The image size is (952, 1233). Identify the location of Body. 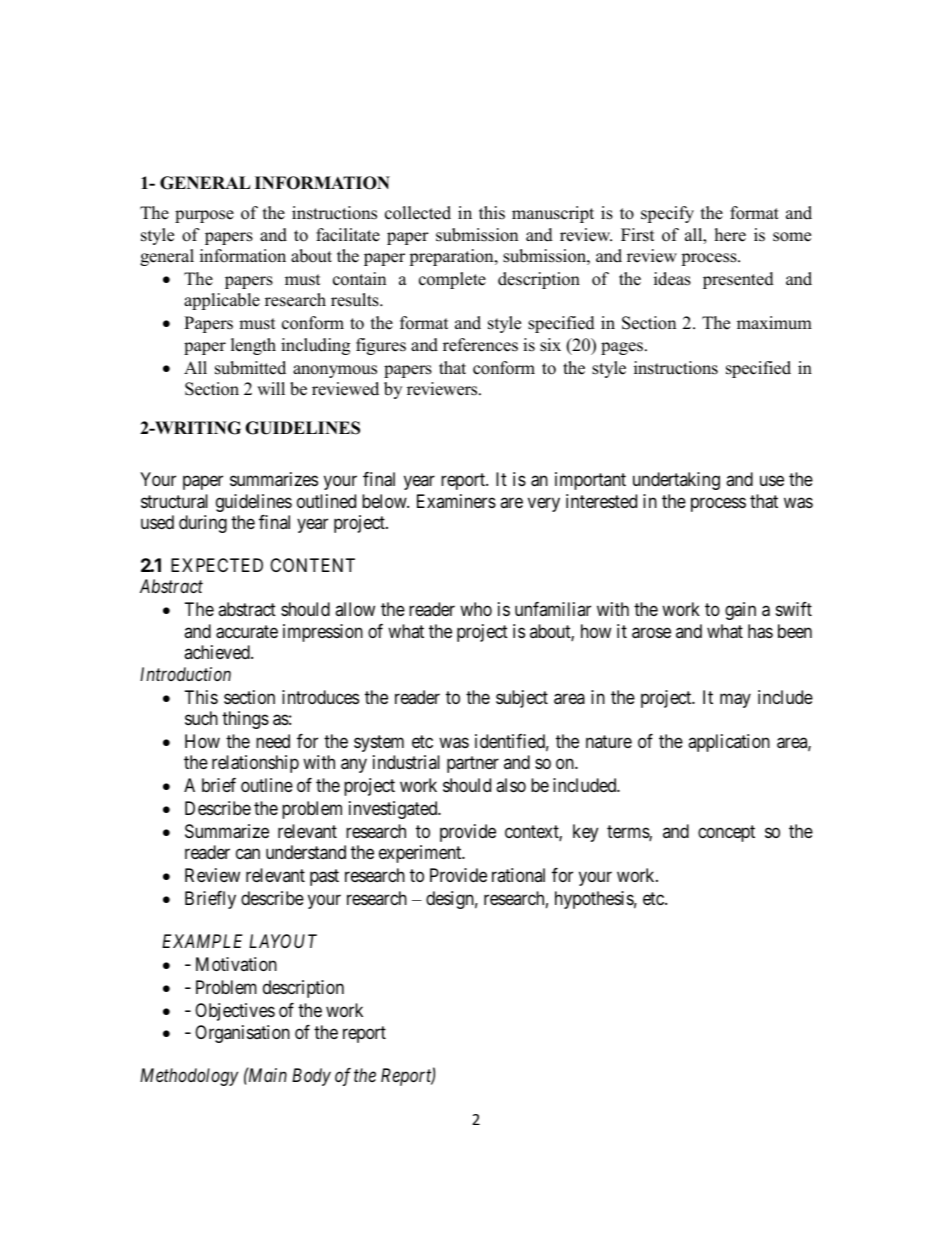
(311, 1077).
